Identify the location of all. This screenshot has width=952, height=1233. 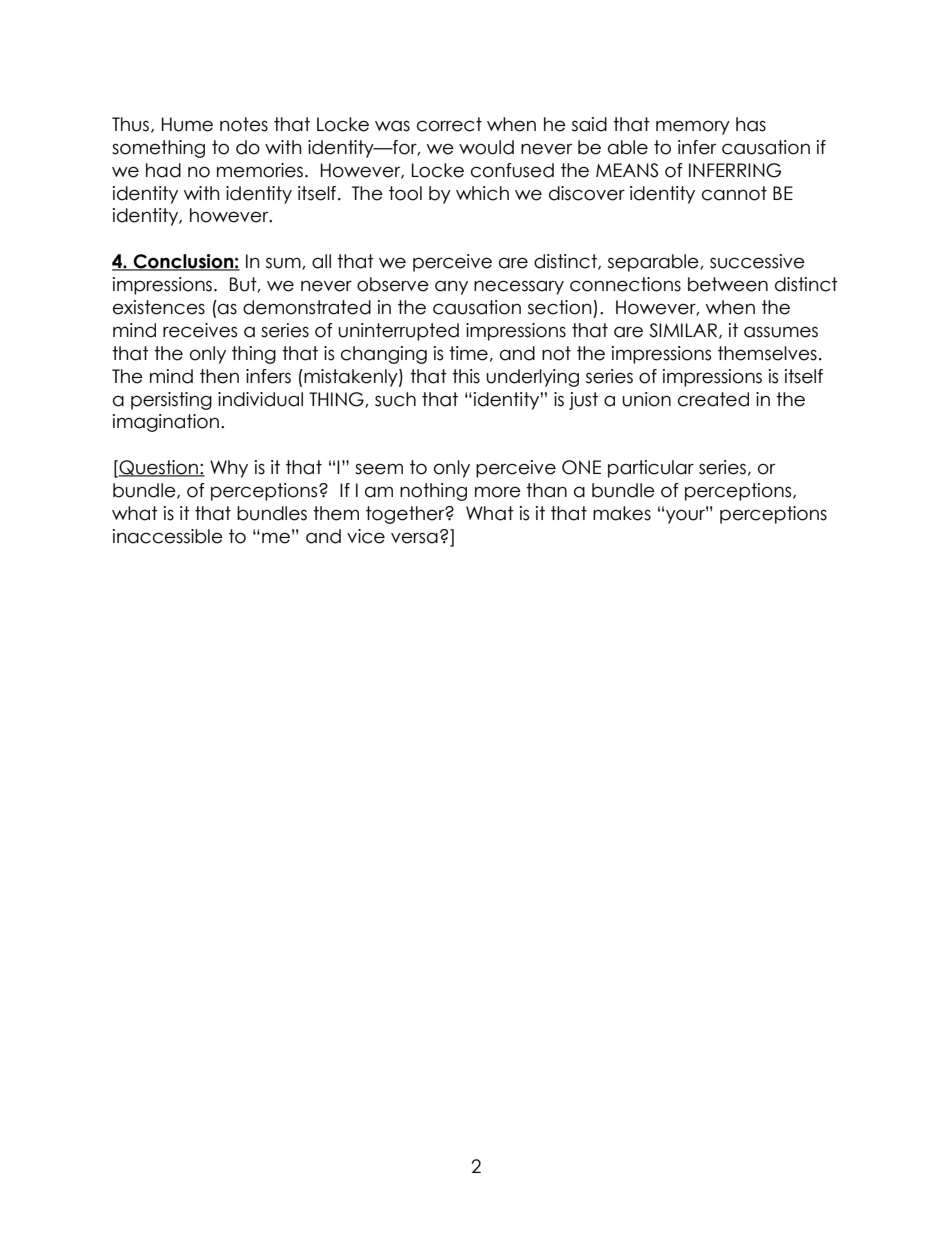
(321, 261).
